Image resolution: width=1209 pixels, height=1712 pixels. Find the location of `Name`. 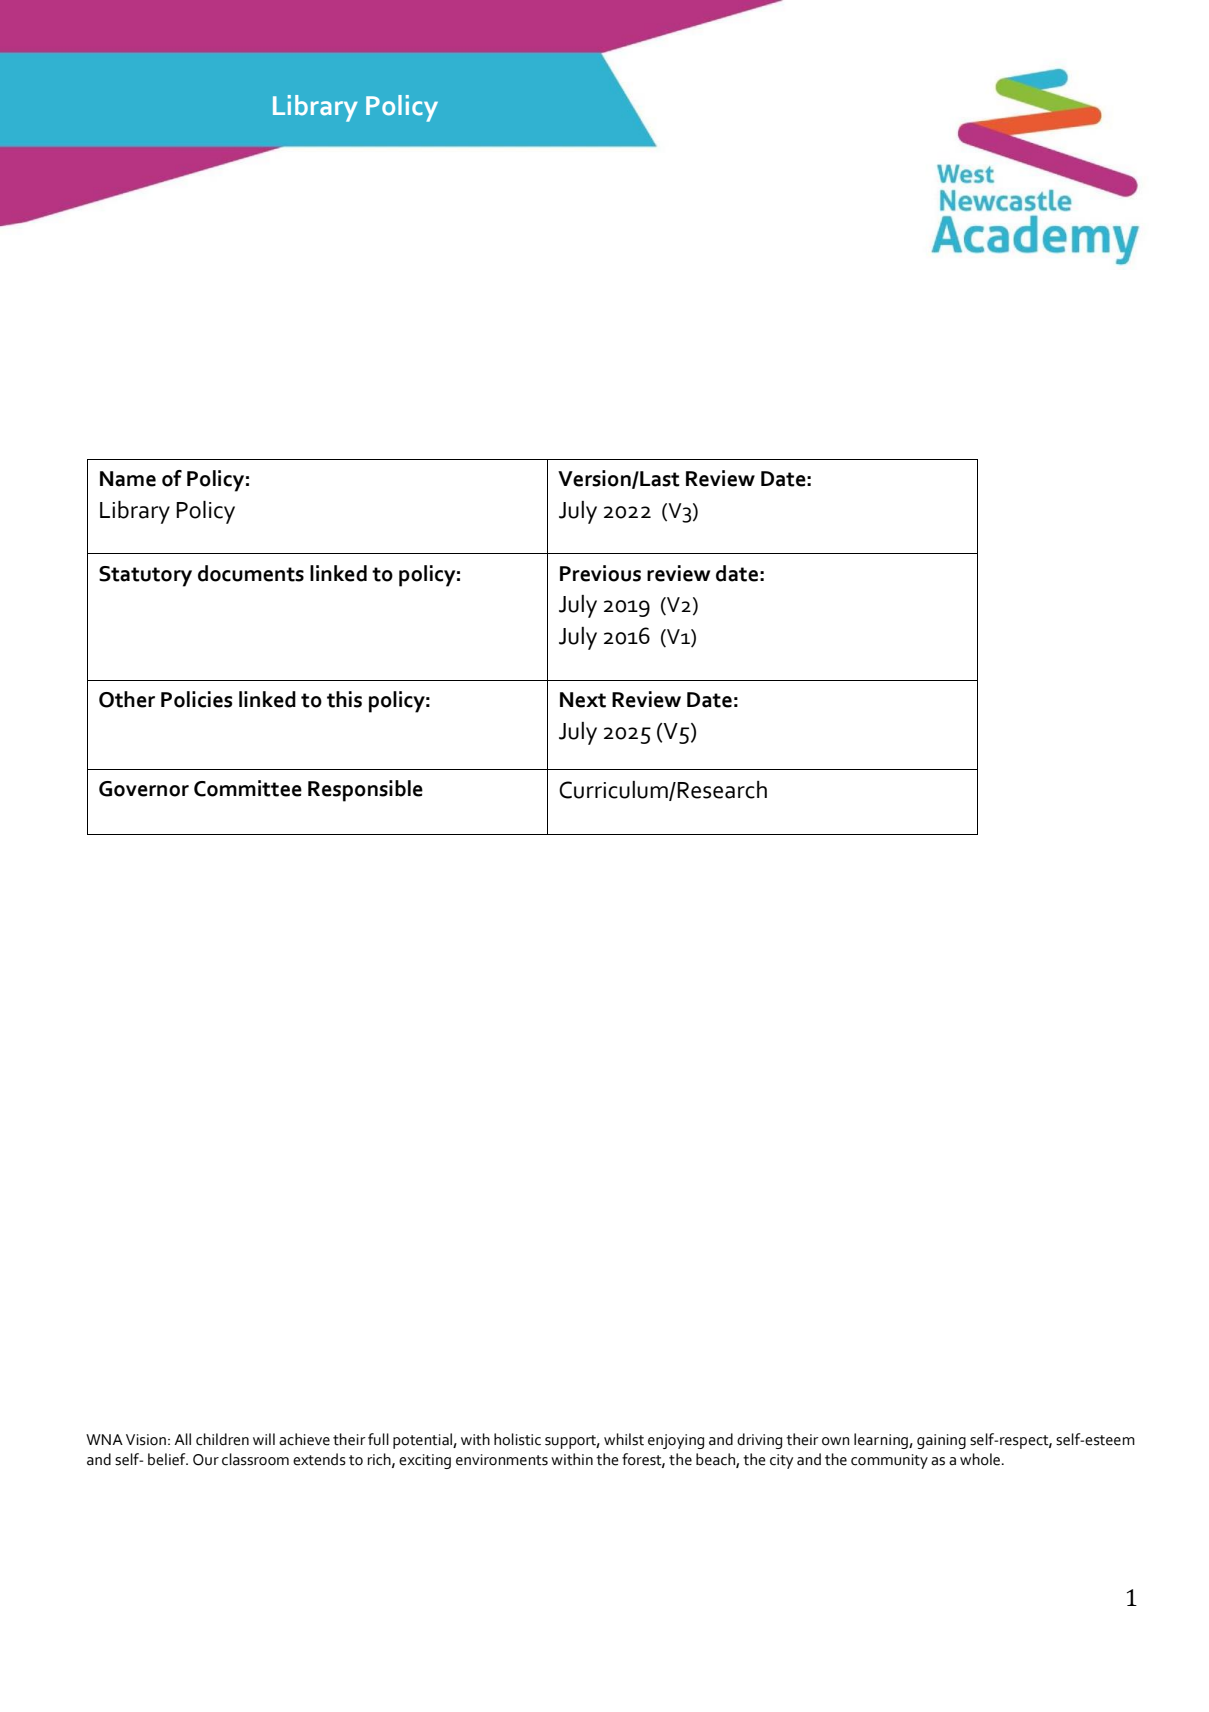

Name is located at coordinates (128, 479).
